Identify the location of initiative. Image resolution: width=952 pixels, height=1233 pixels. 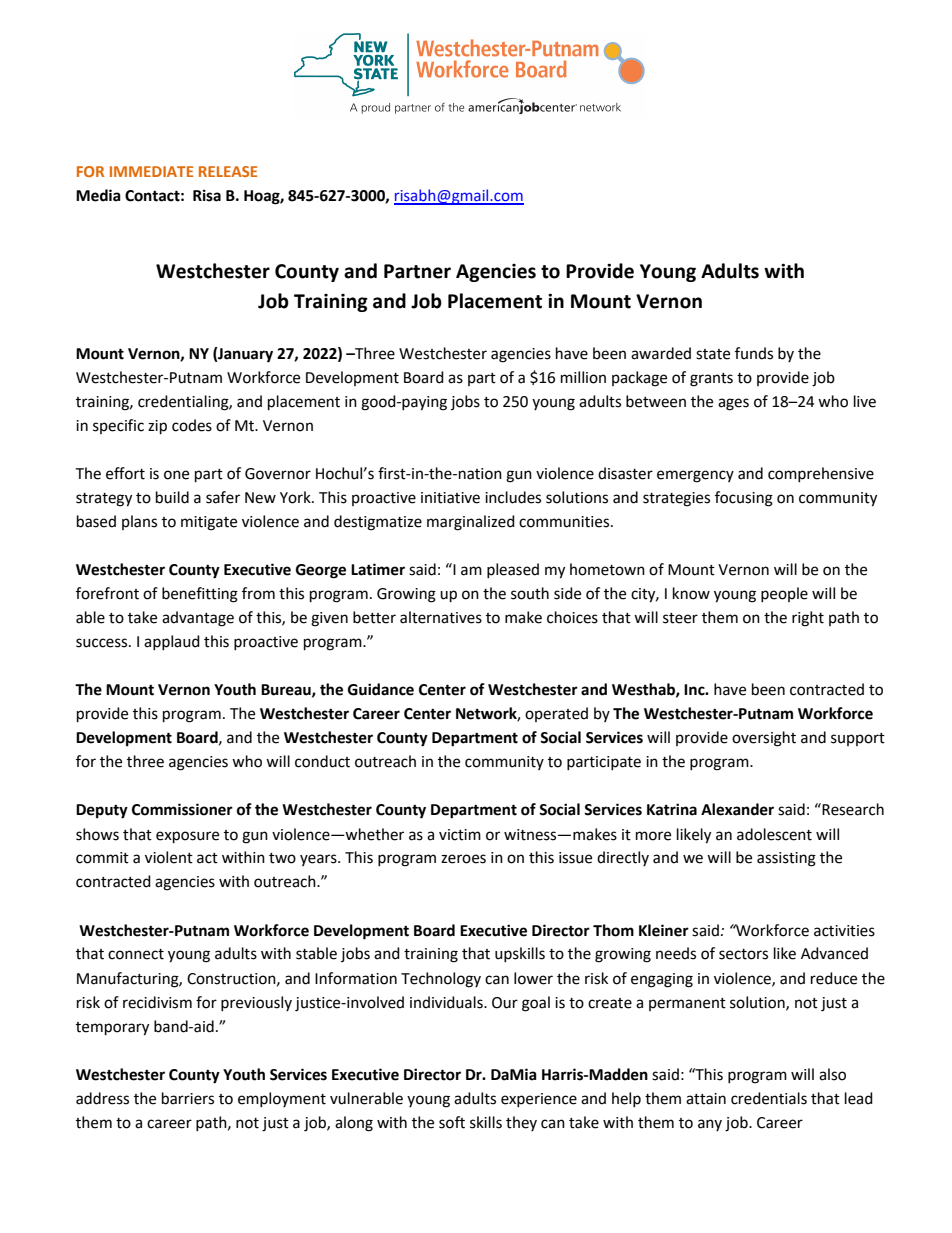
(450, 498).
